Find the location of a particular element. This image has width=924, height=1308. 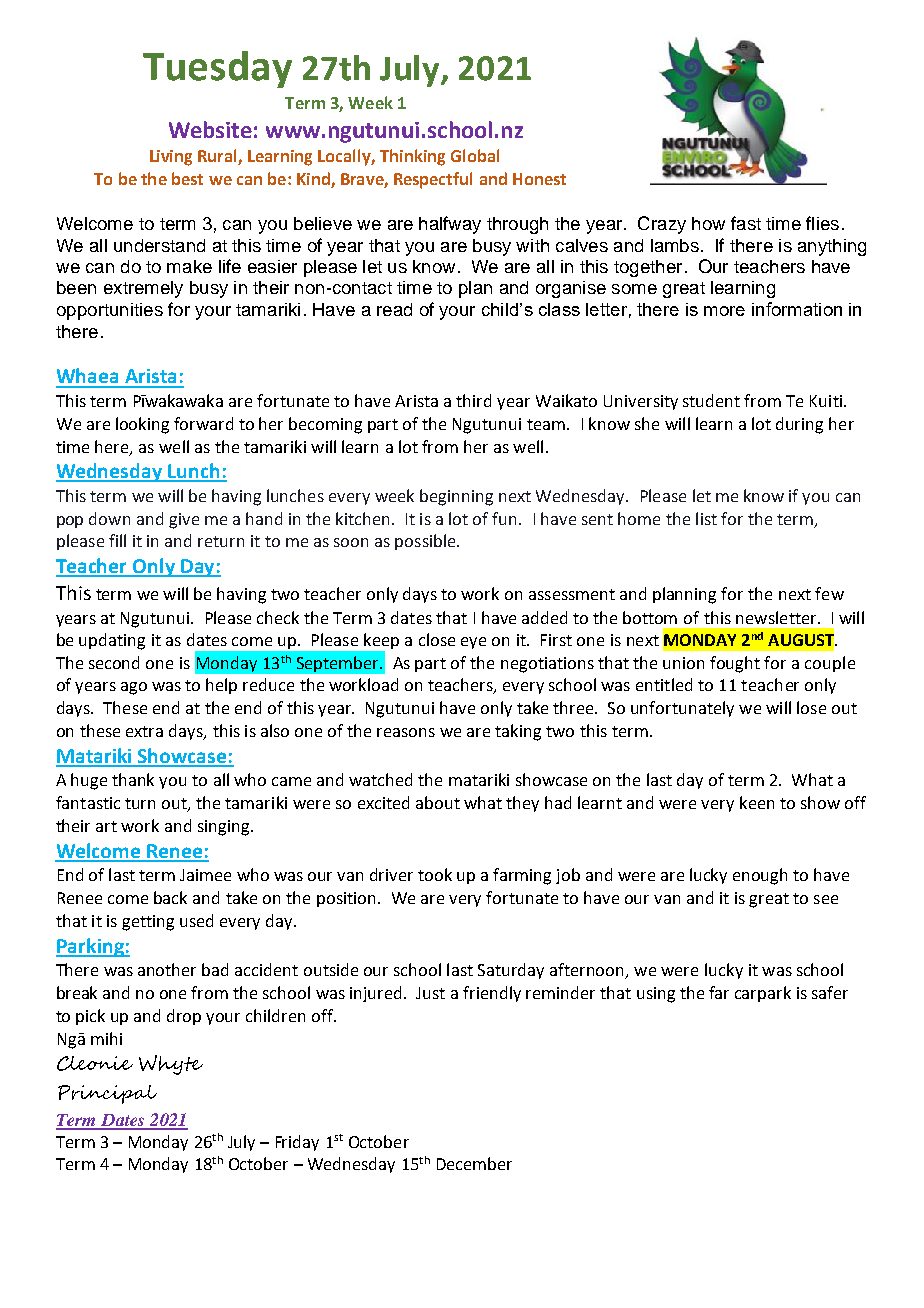

December is located at coordinates (474, 1163).
